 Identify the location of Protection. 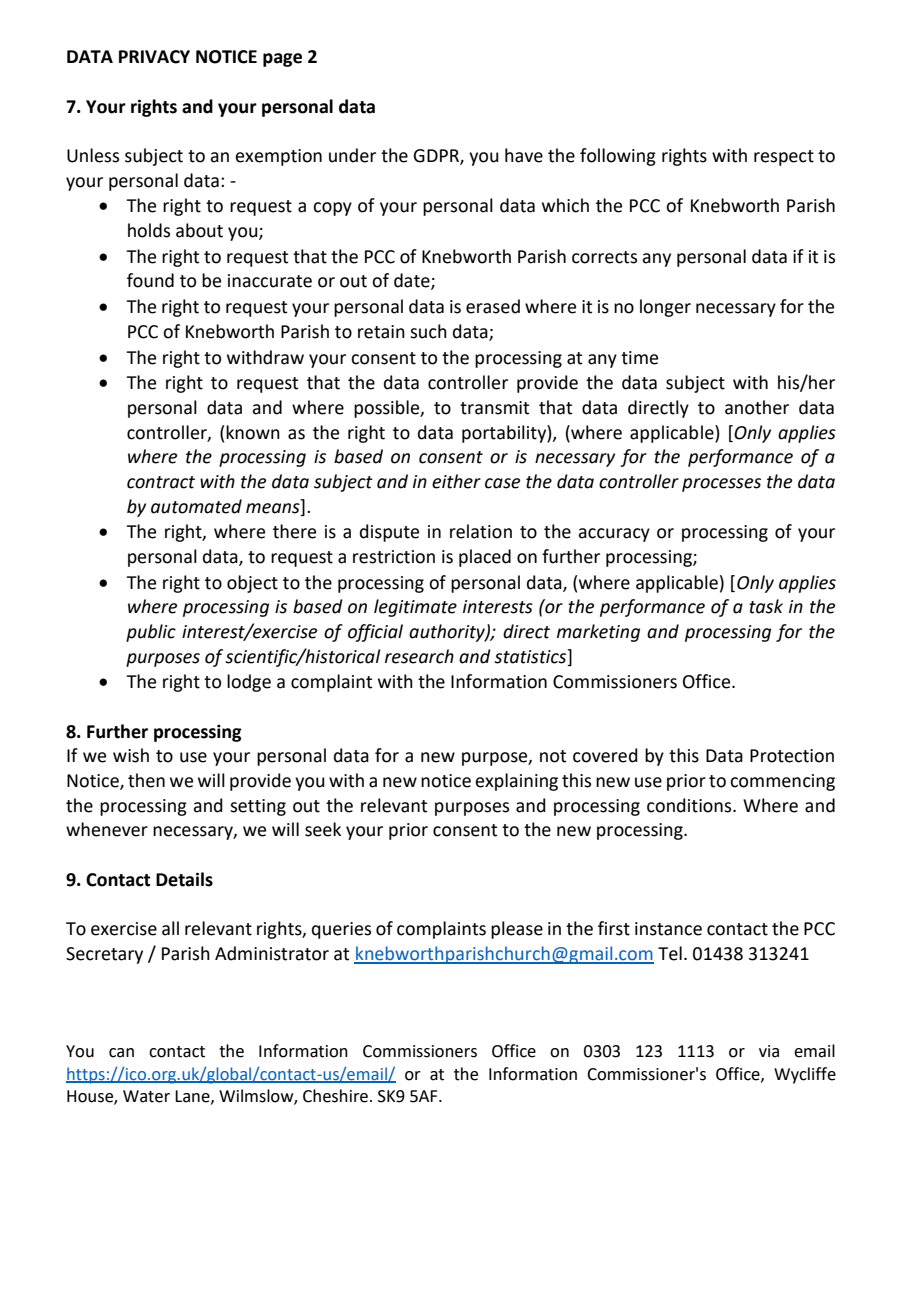
(792, 756).
